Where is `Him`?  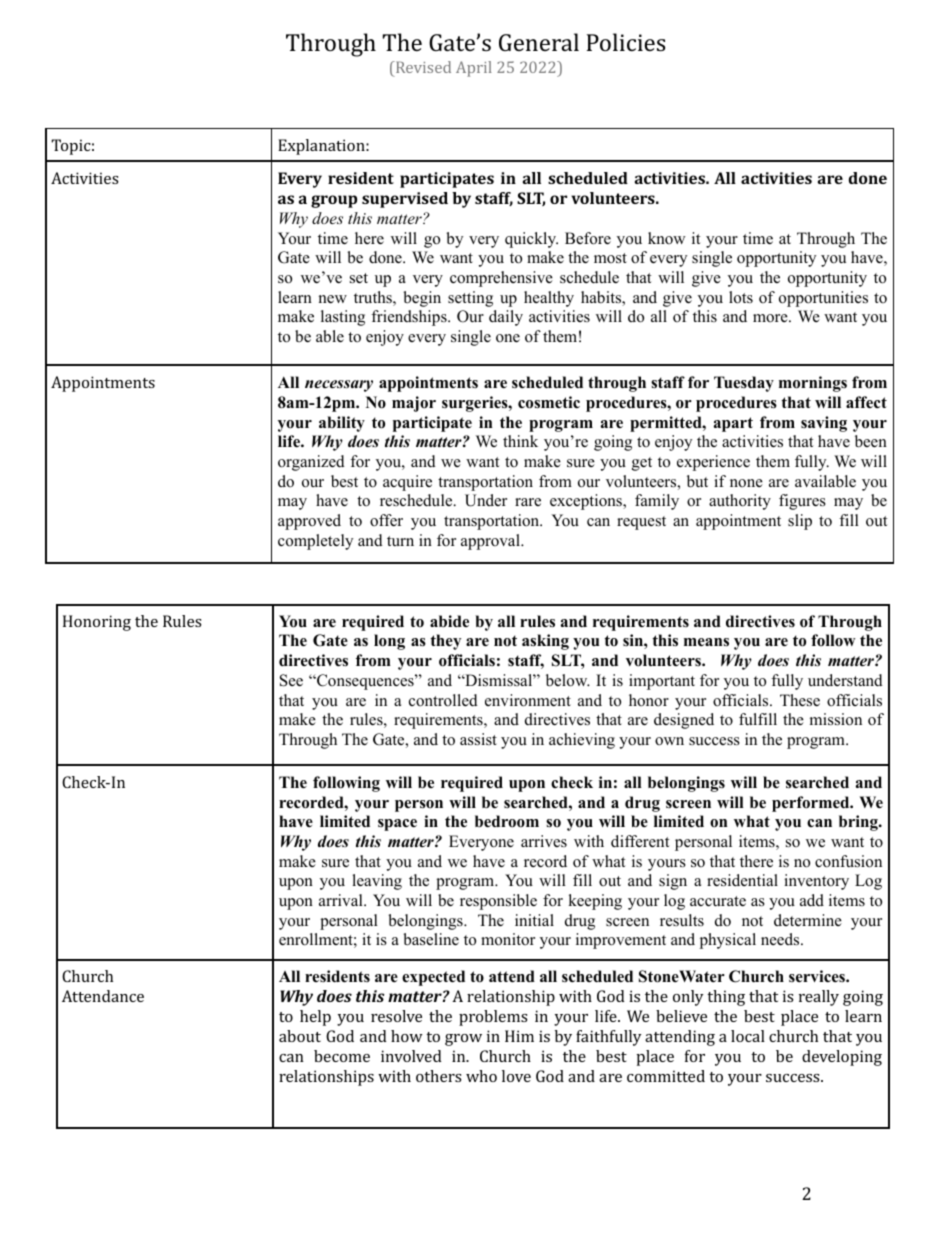 Him is located at coordinates (519, 1036).
